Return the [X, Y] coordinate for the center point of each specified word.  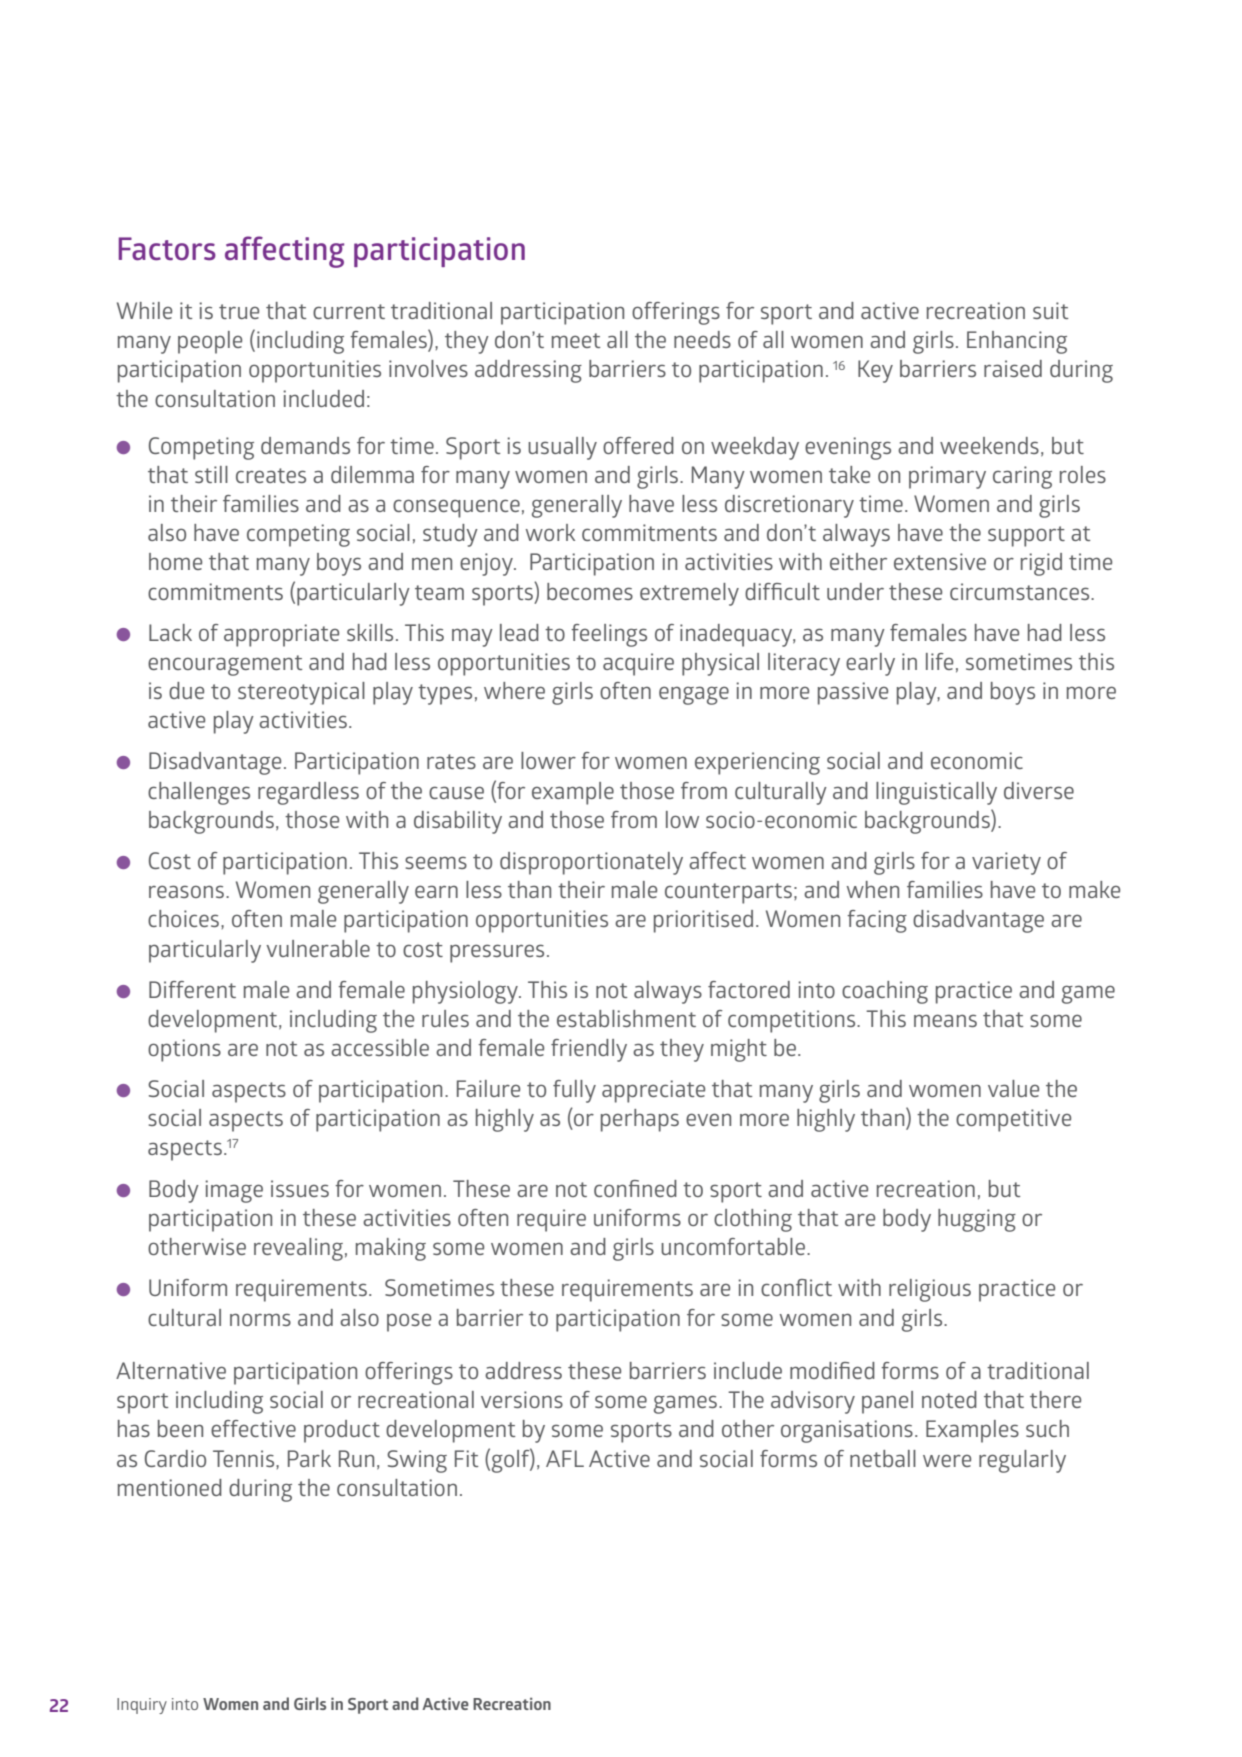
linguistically [936, 793]
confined [635, 1188]
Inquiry [142, 1706]
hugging [977, 1220]
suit [1050, 310]
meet [576, 340]
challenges [199, 793]
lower [548, 760]
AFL [565, 1458]
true [239, 311]
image [234, 1191]
